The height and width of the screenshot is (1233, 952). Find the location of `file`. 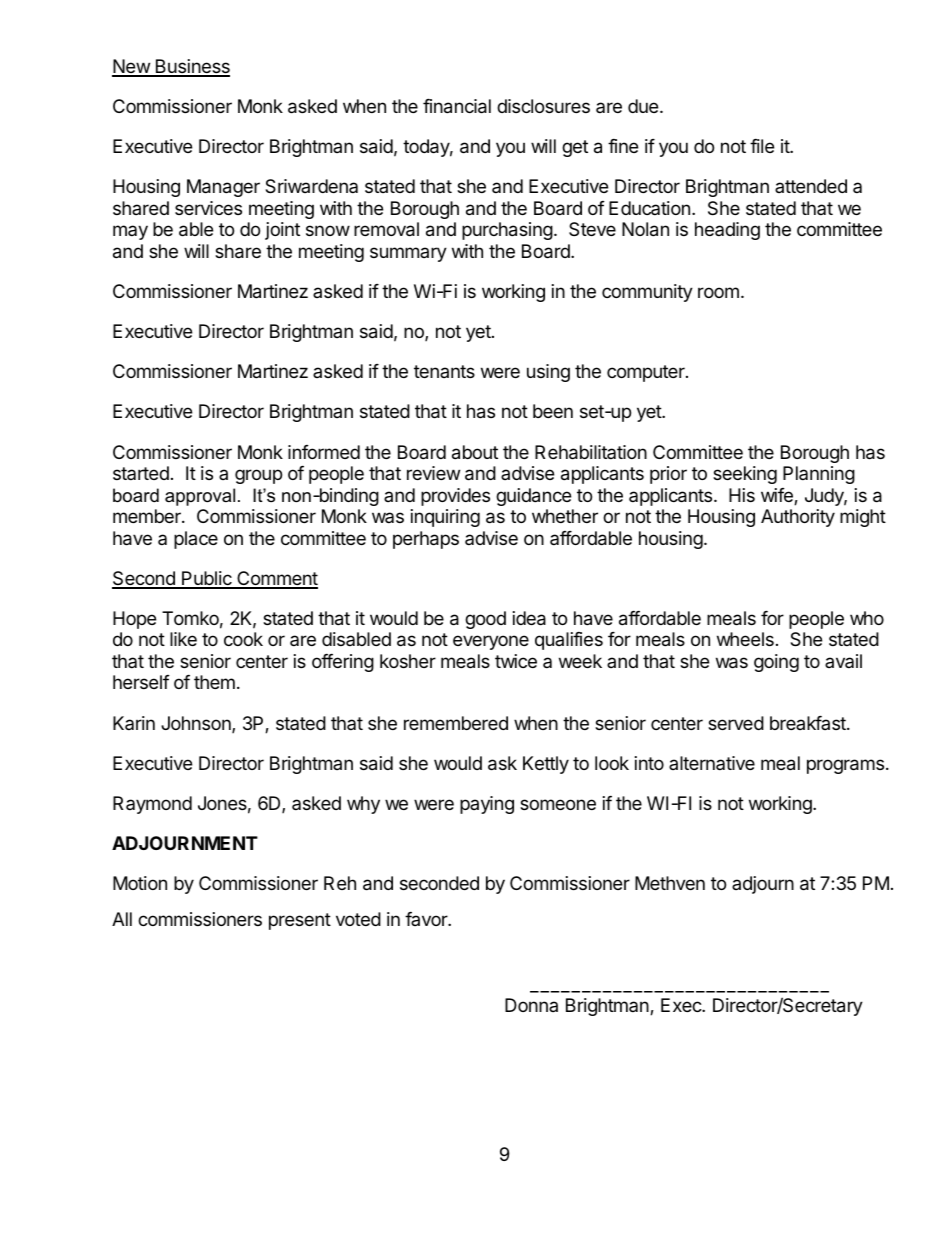

file is located at coordinates (762, 146).
